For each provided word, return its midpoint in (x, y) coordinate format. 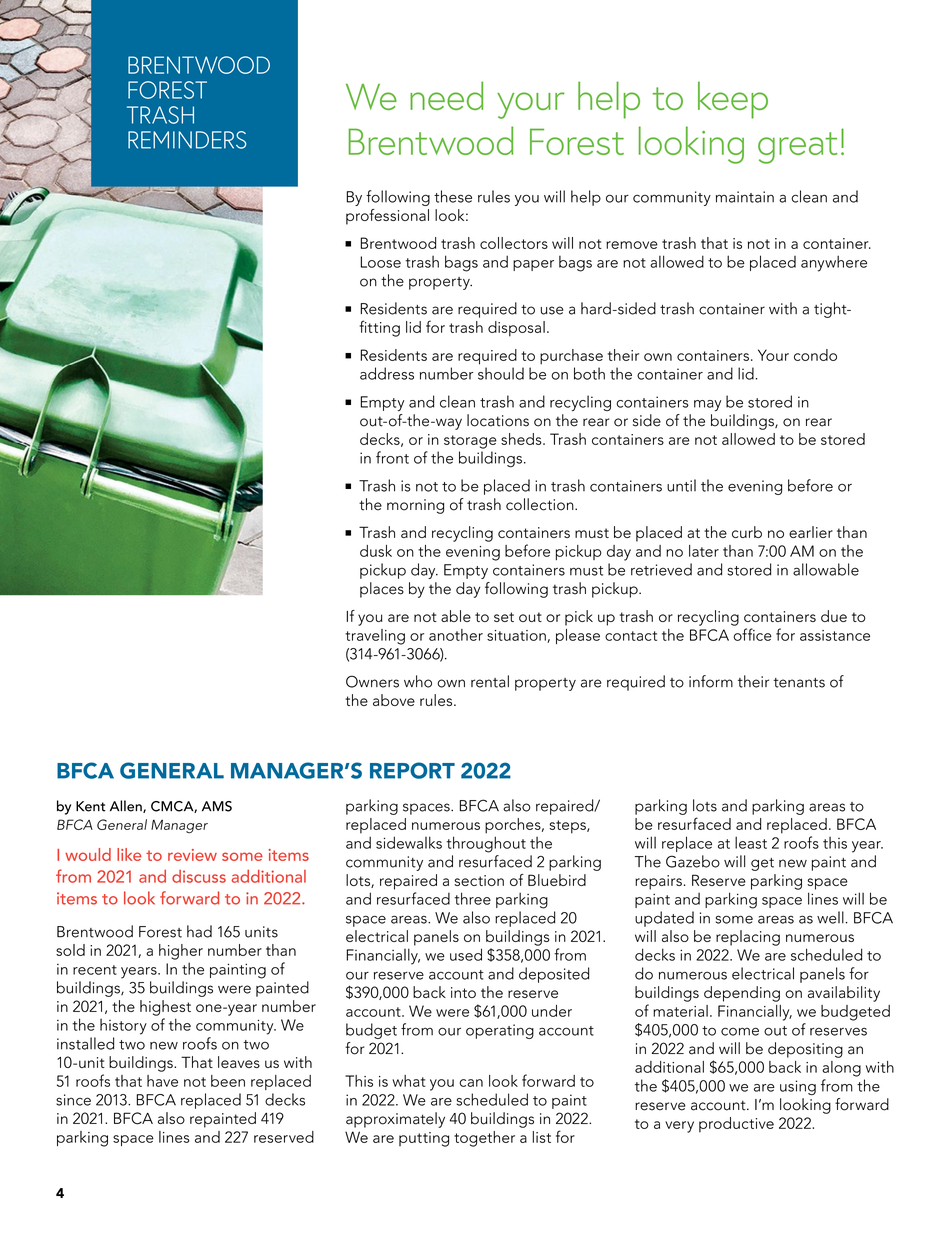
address (387, 373)
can (471, 1083)
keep (733, 100)
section (479, 880)
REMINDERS (187, 140)
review (192, 855)
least (751, 842)
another (456, 635)
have (162, 1081)
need (446, 95)
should (501, 373)
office (752, 634)
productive (736, 1125)
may (708, 405)
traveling (375, 637)
